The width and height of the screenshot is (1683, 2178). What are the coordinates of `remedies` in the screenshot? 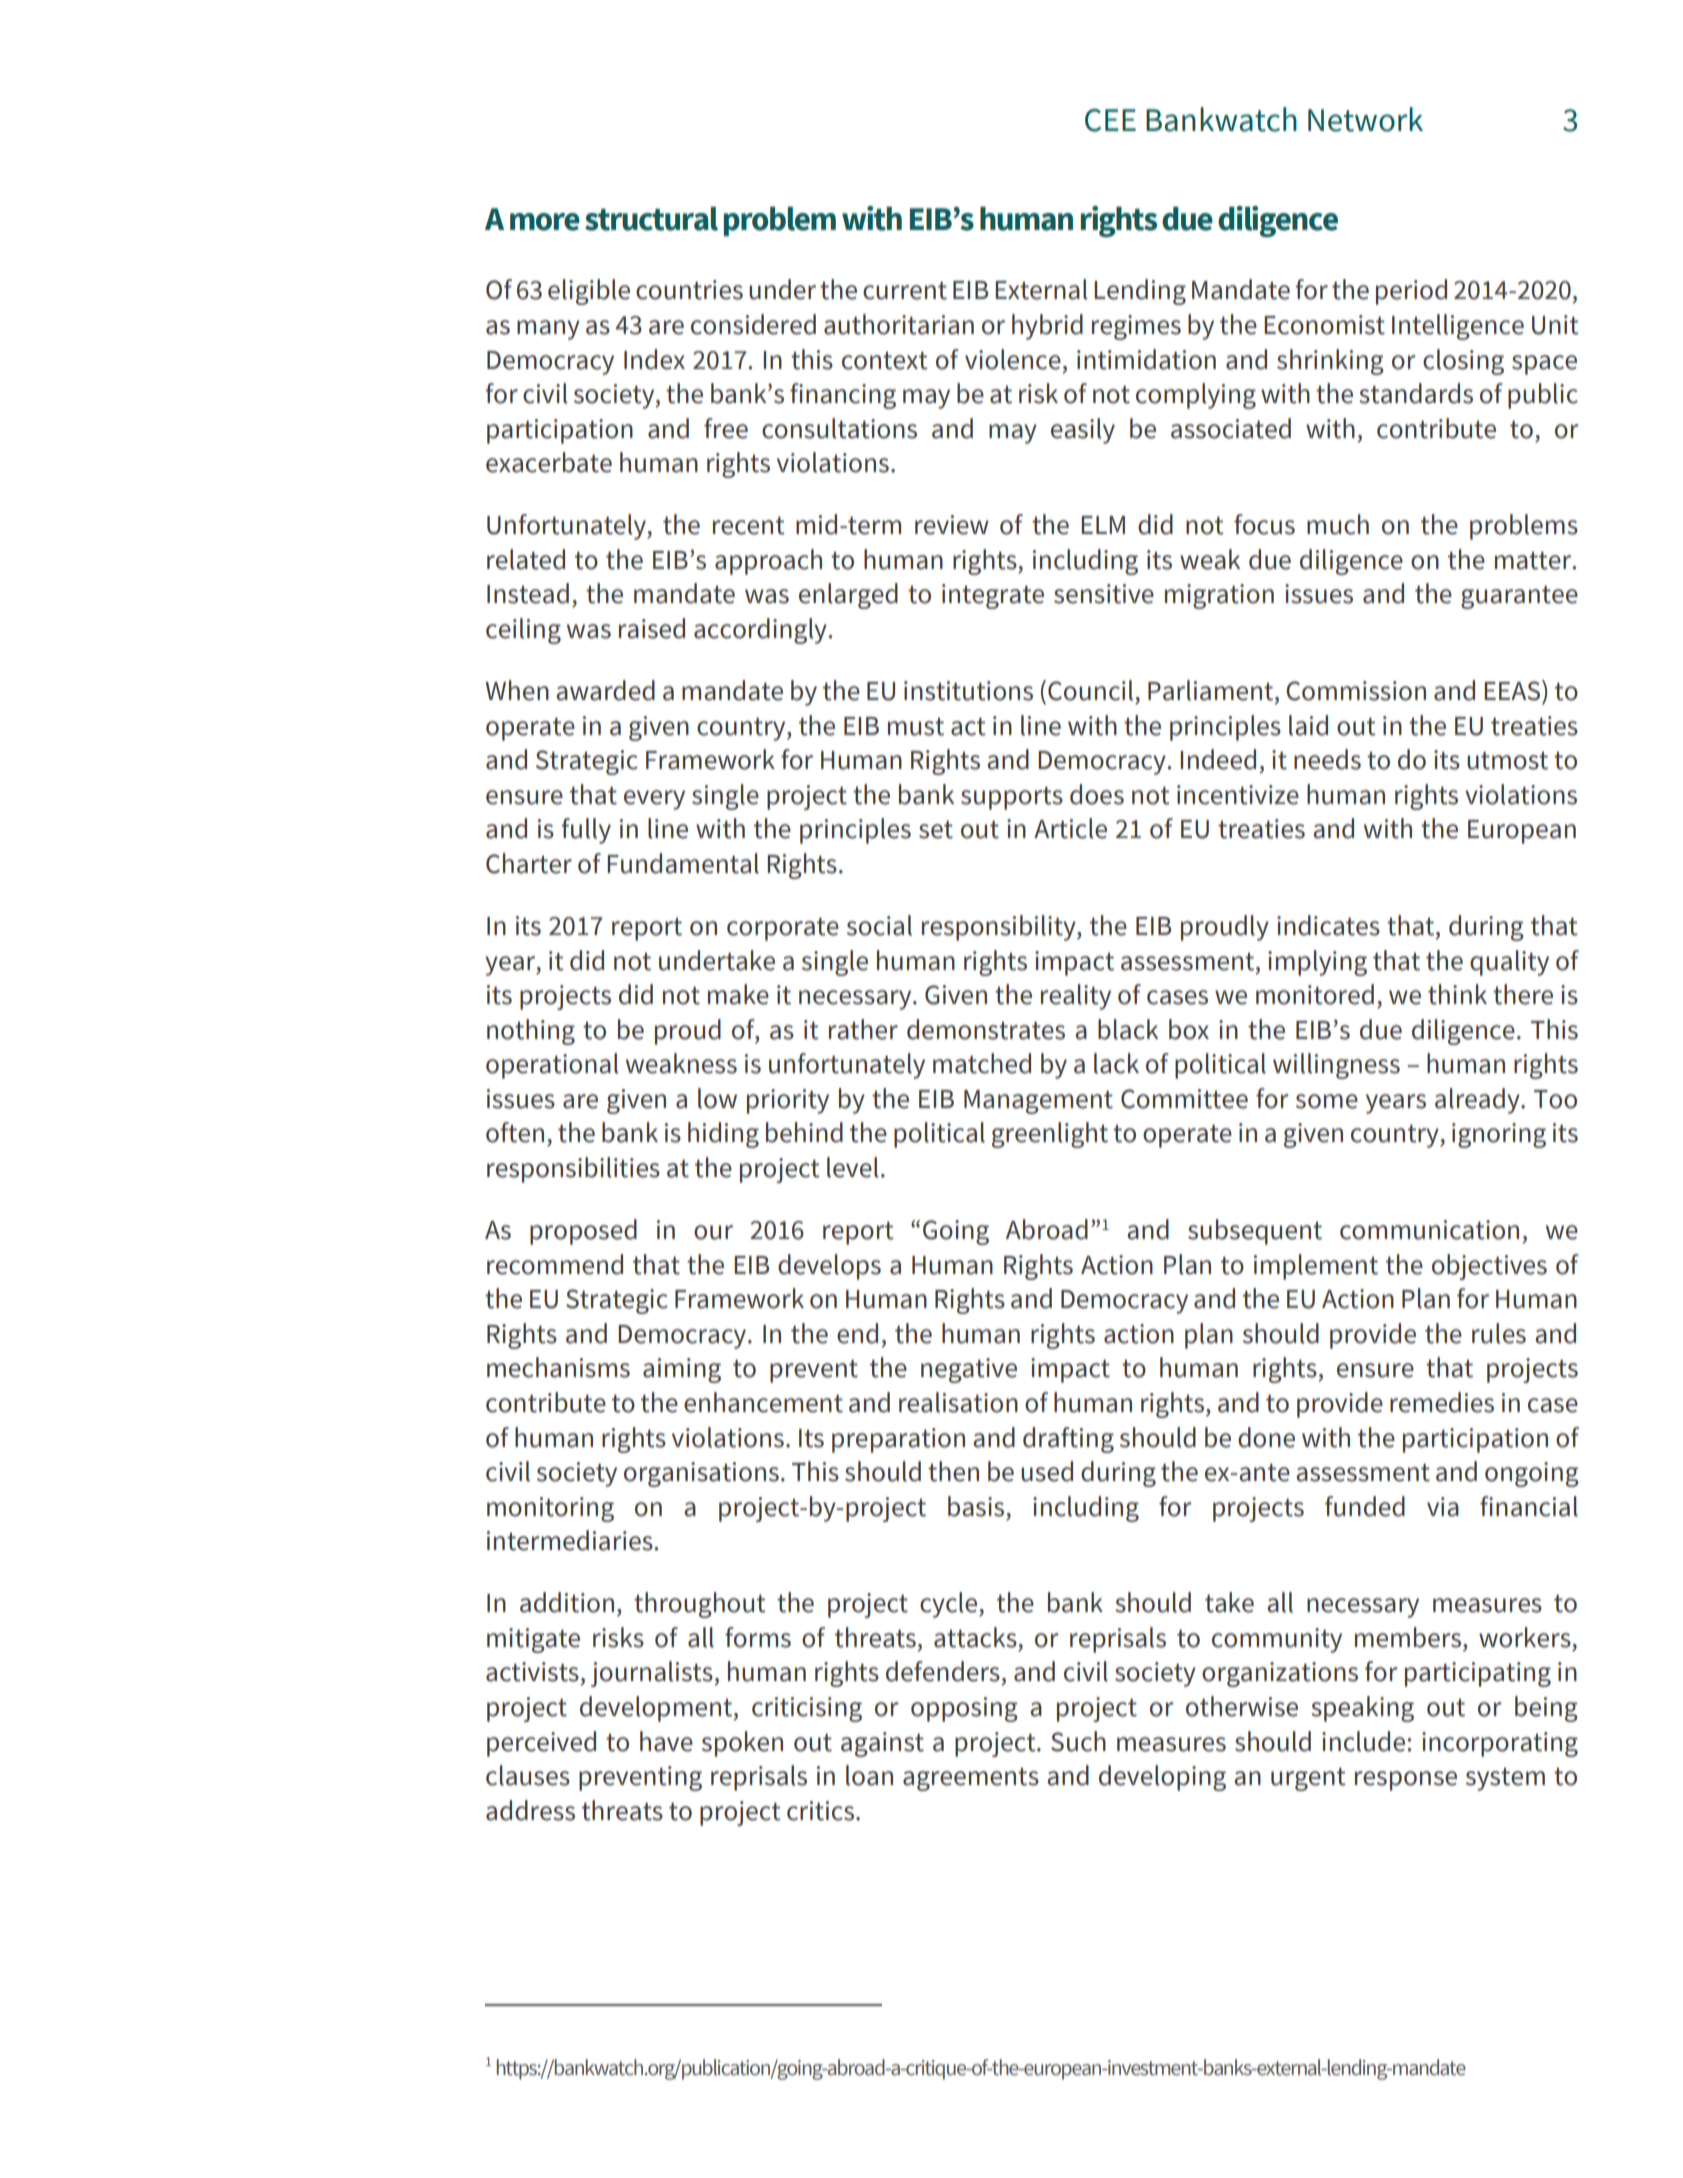 It's located at (1442, 1402).
